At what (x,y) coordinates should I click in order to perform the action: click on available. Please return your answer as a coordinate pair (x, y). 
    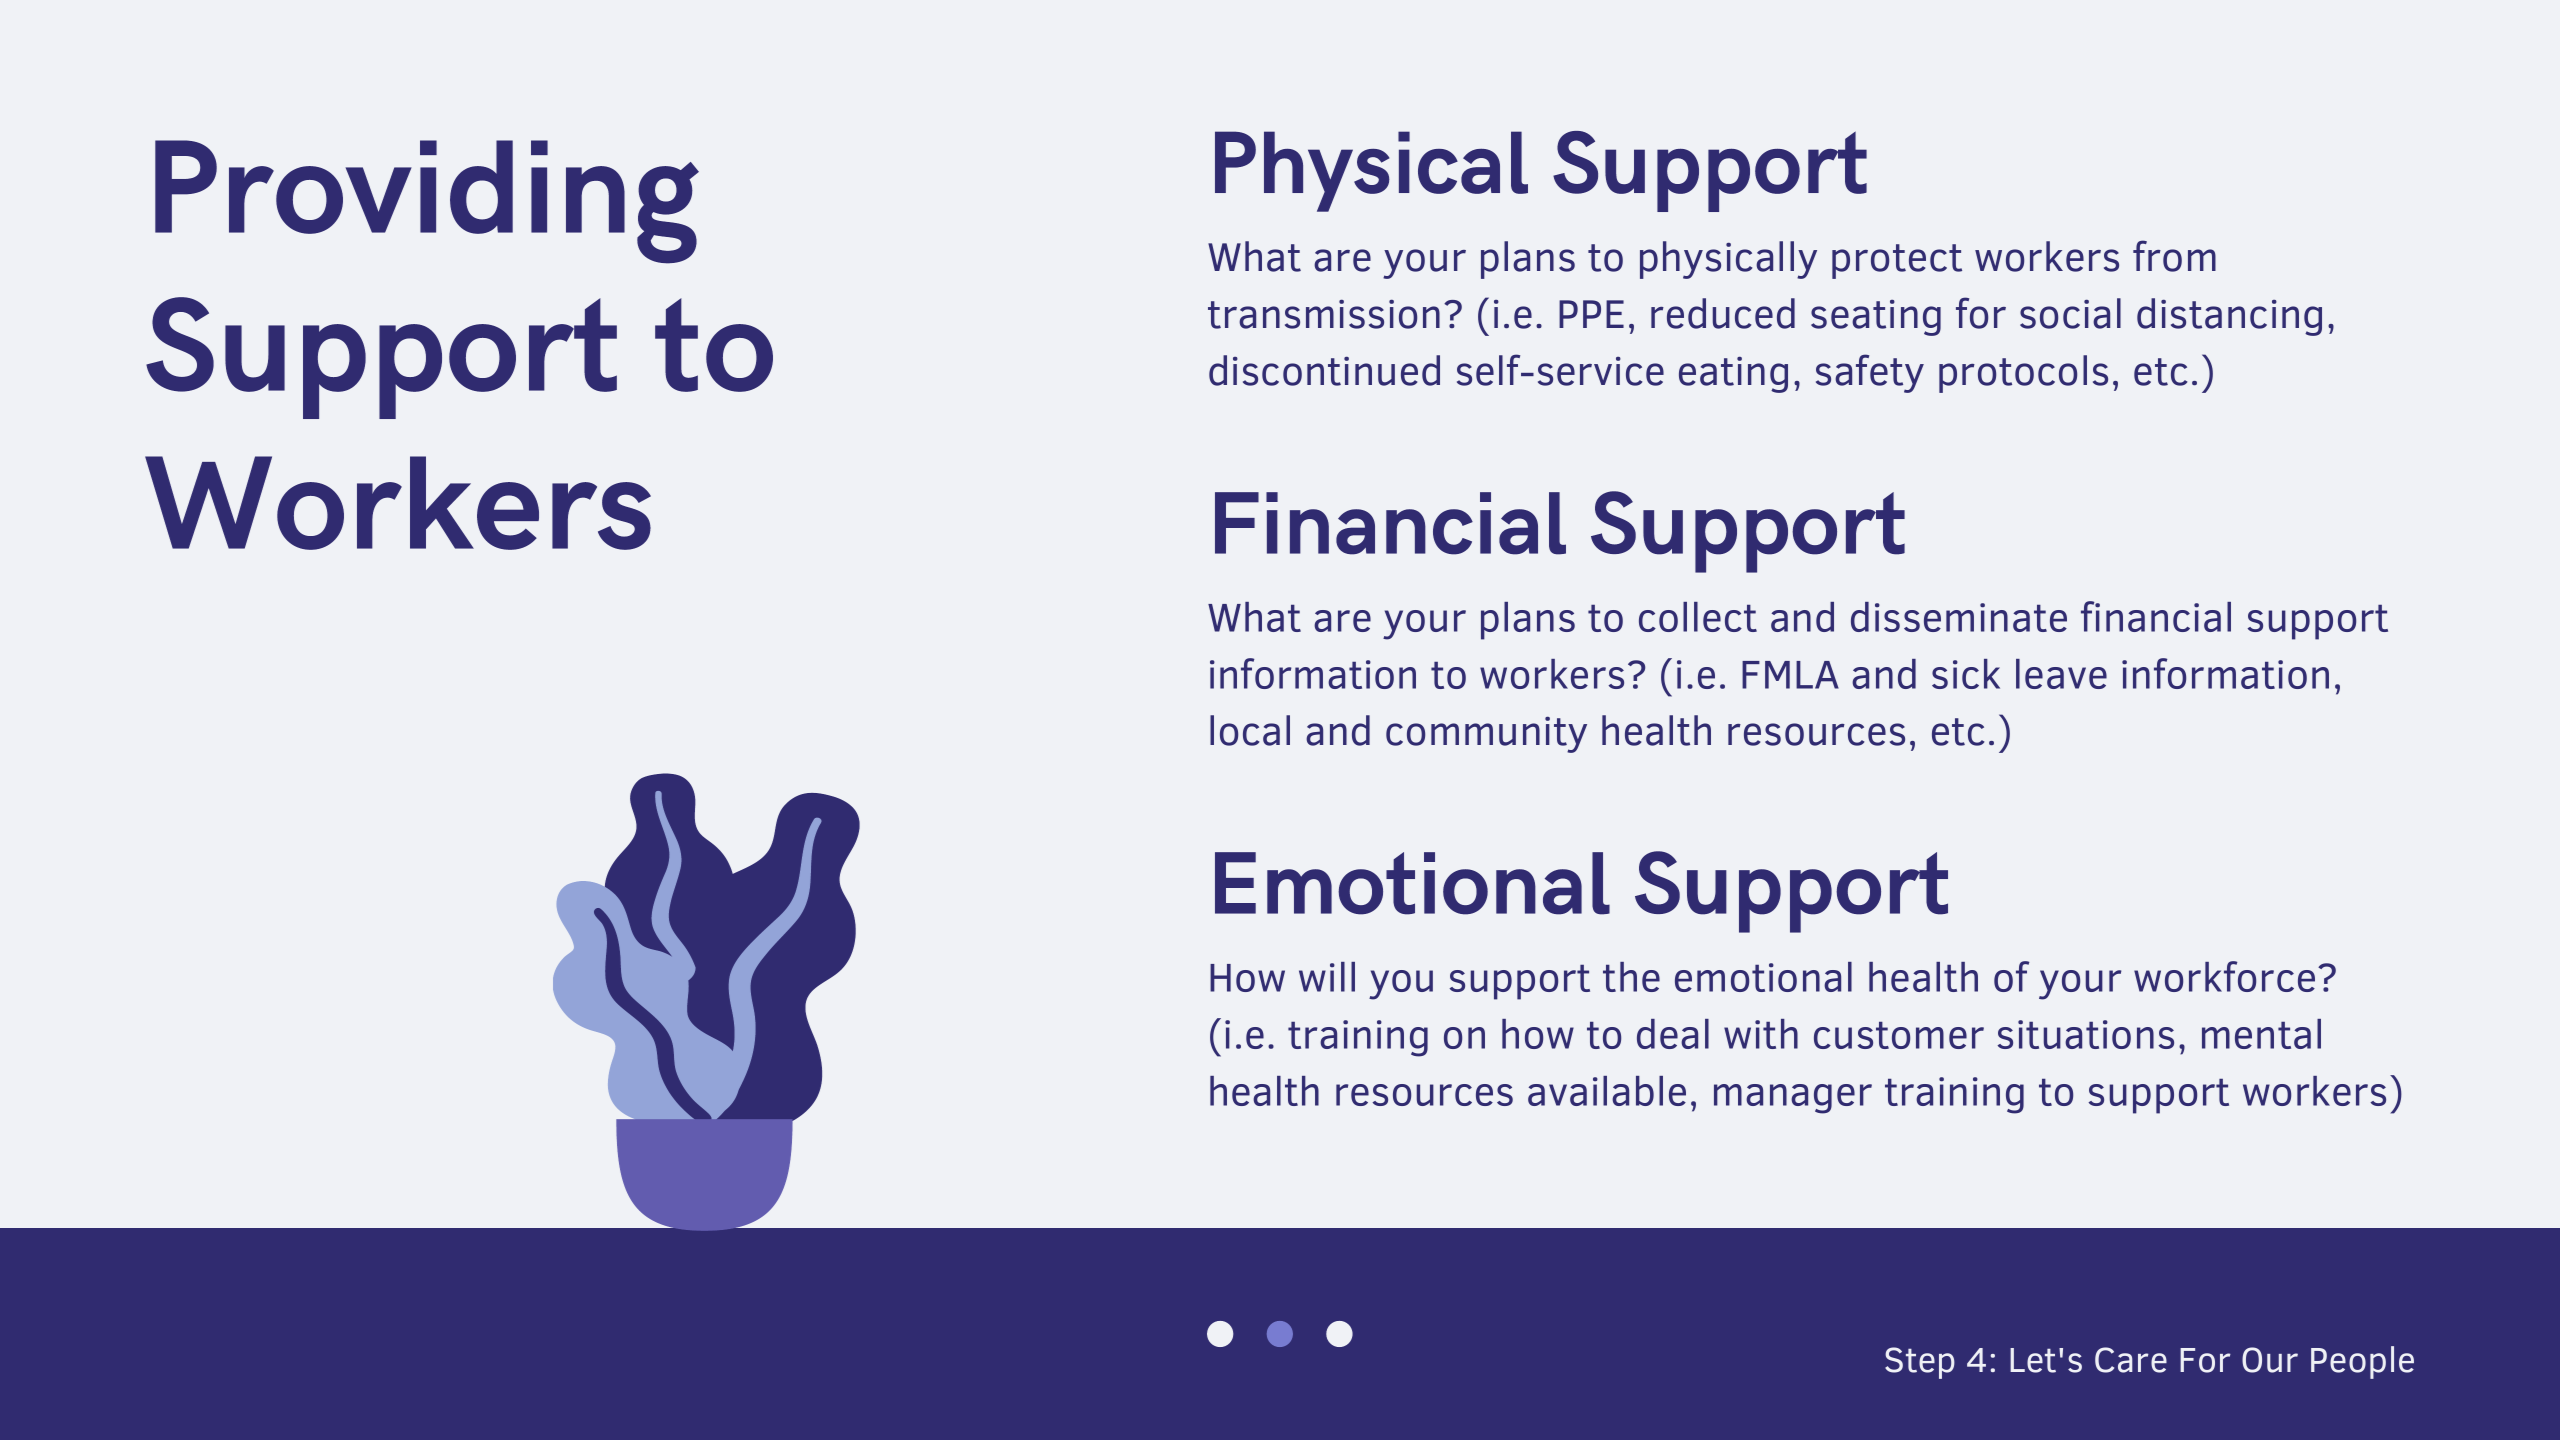
    Looking at the image, I should click on (1607, 1091).
